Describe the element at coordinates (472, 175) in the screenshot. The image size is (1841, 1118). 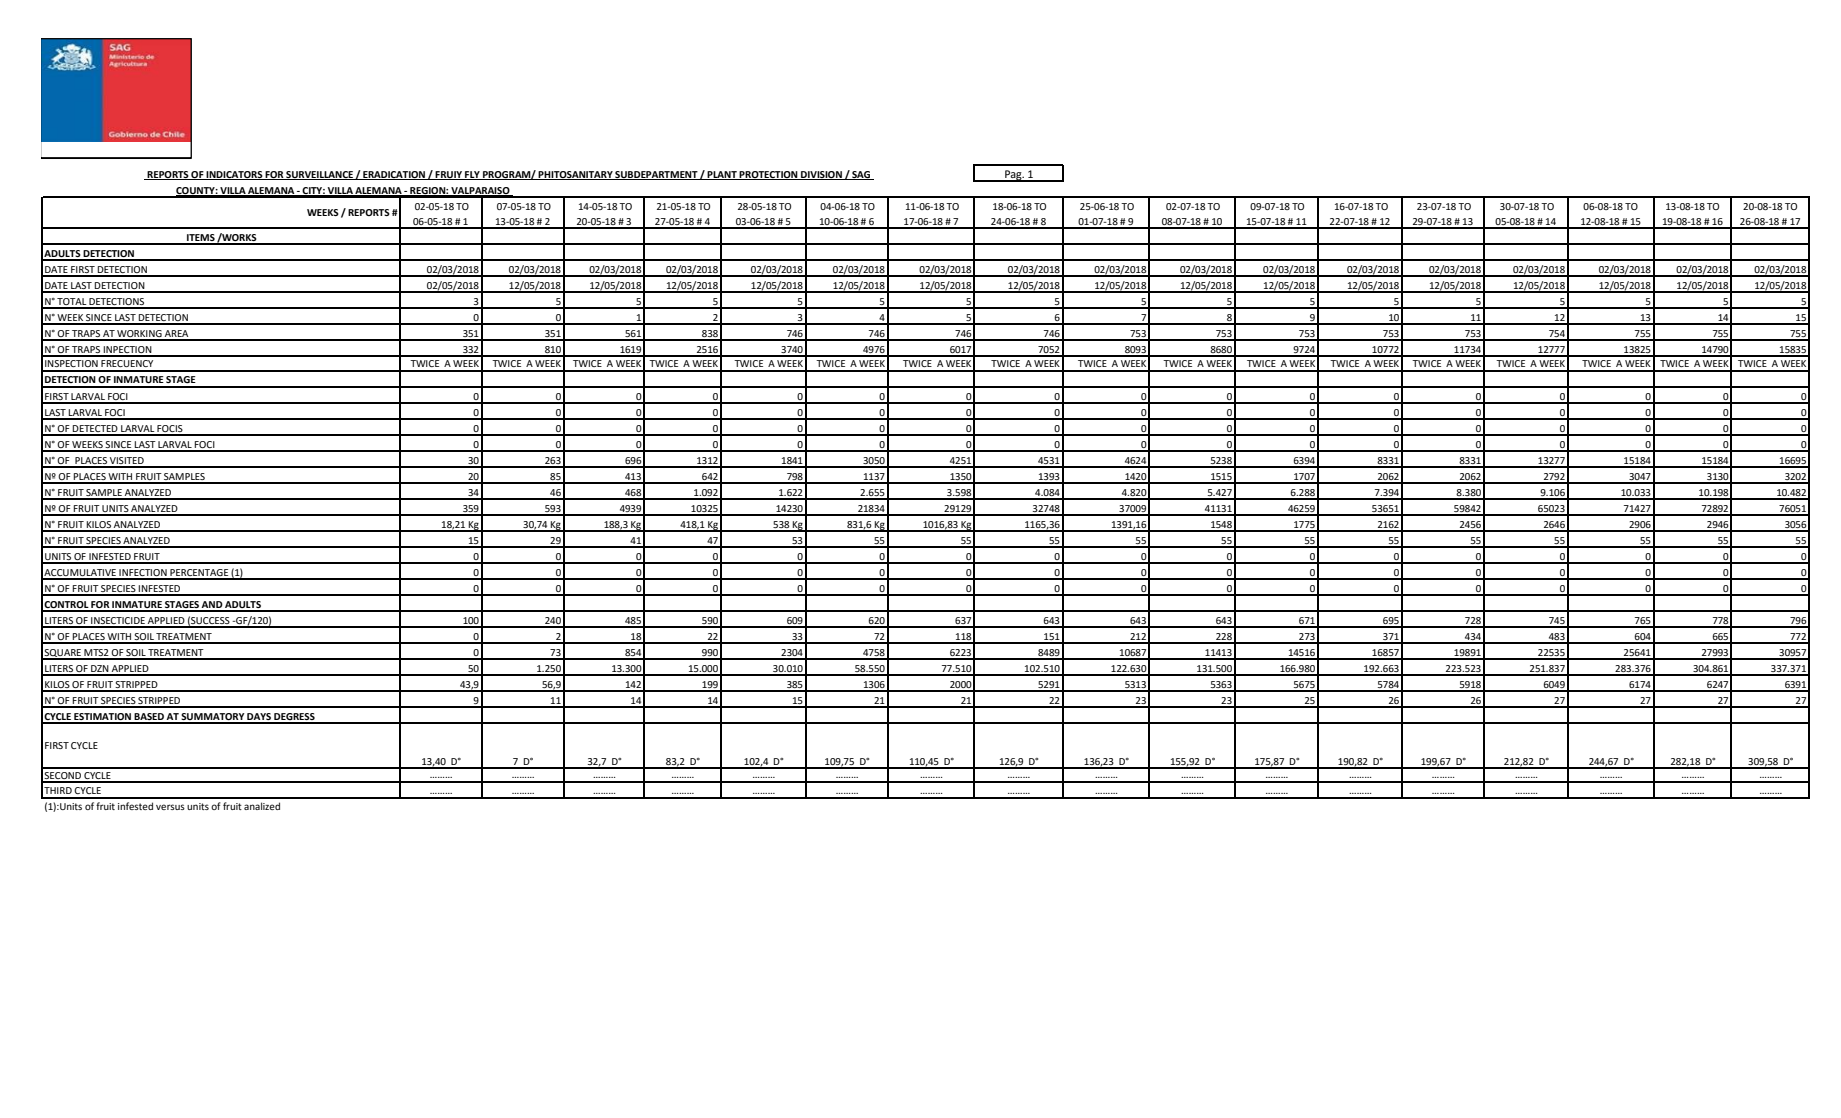
I see `FLY` at that location.
